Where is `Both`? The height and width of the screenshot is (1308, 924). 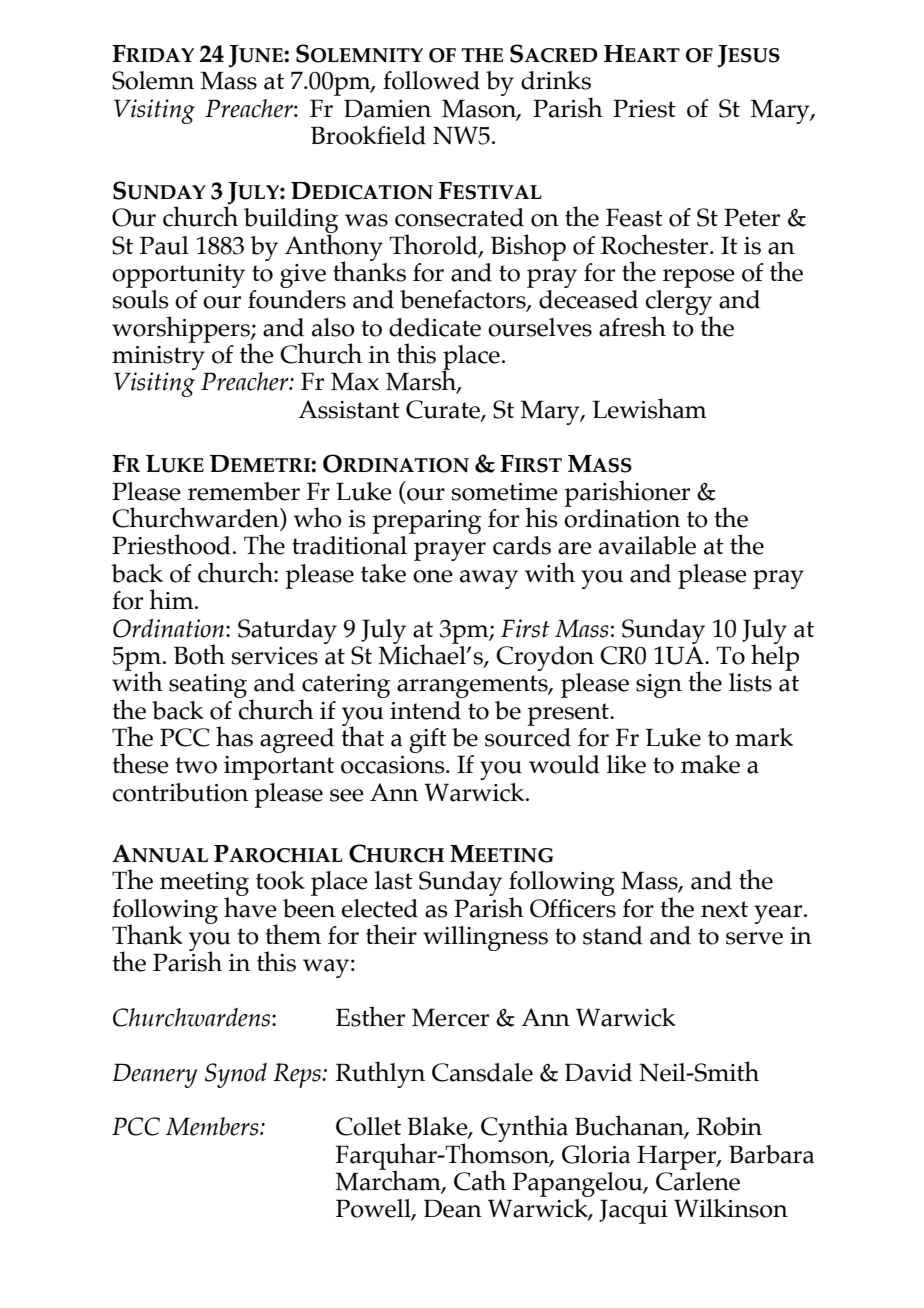 Both is located at coordinates (199, 654).
